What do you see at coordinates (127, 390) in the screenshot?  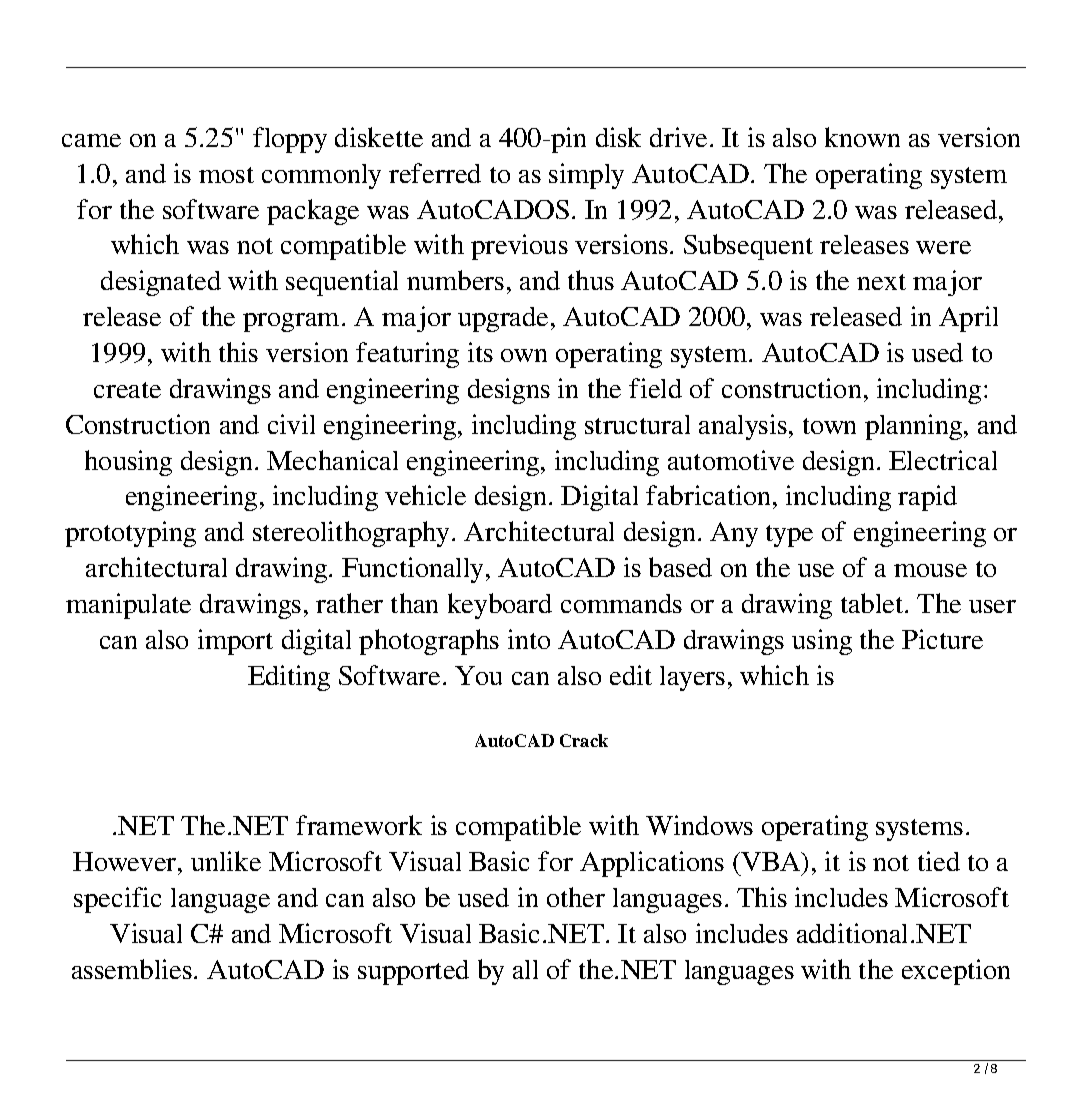 I see `create` at bounding box center [127, 390].
